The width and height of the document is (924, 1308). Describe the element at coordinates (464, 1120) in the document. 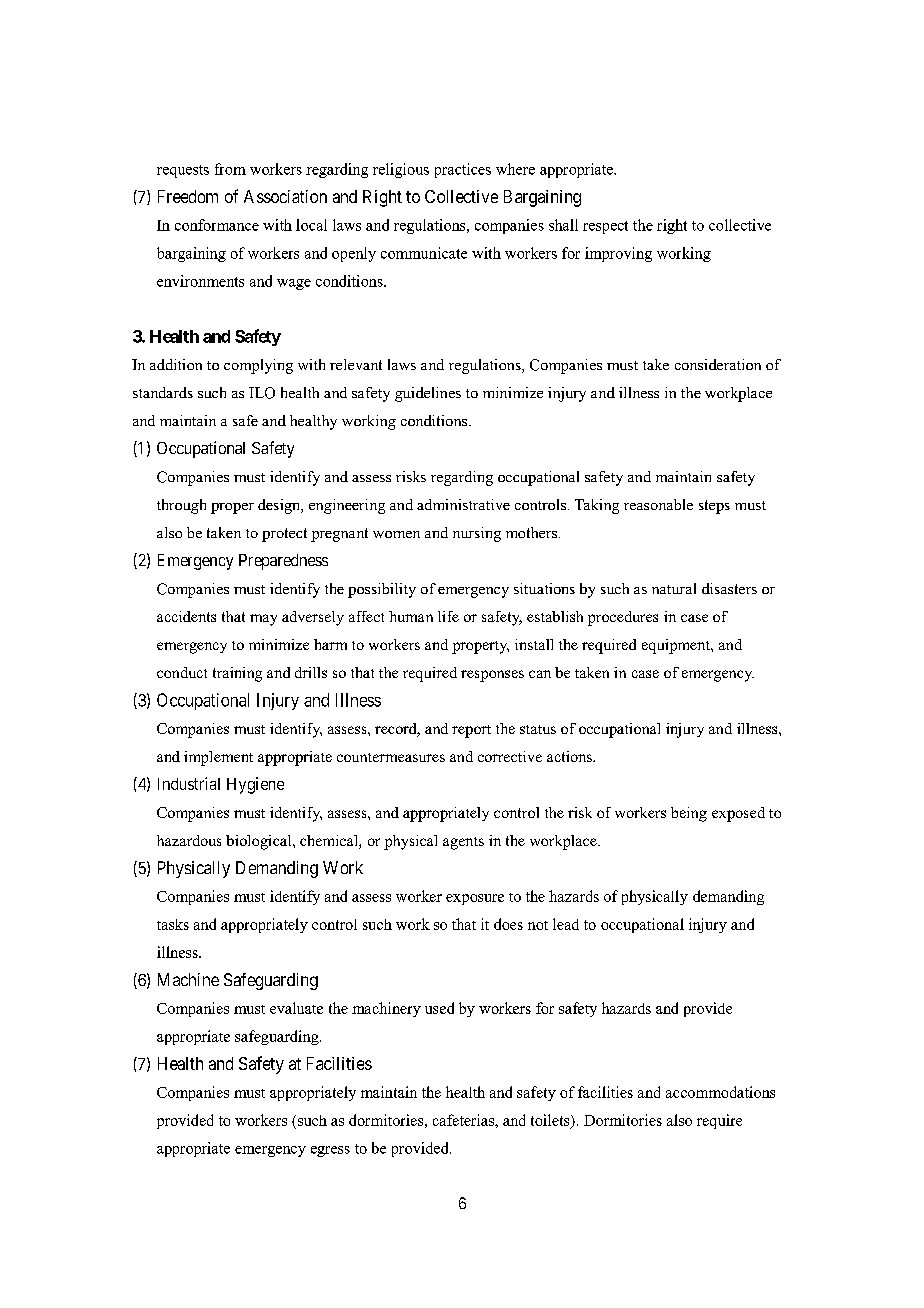

I see `cafeterias` at that location.
